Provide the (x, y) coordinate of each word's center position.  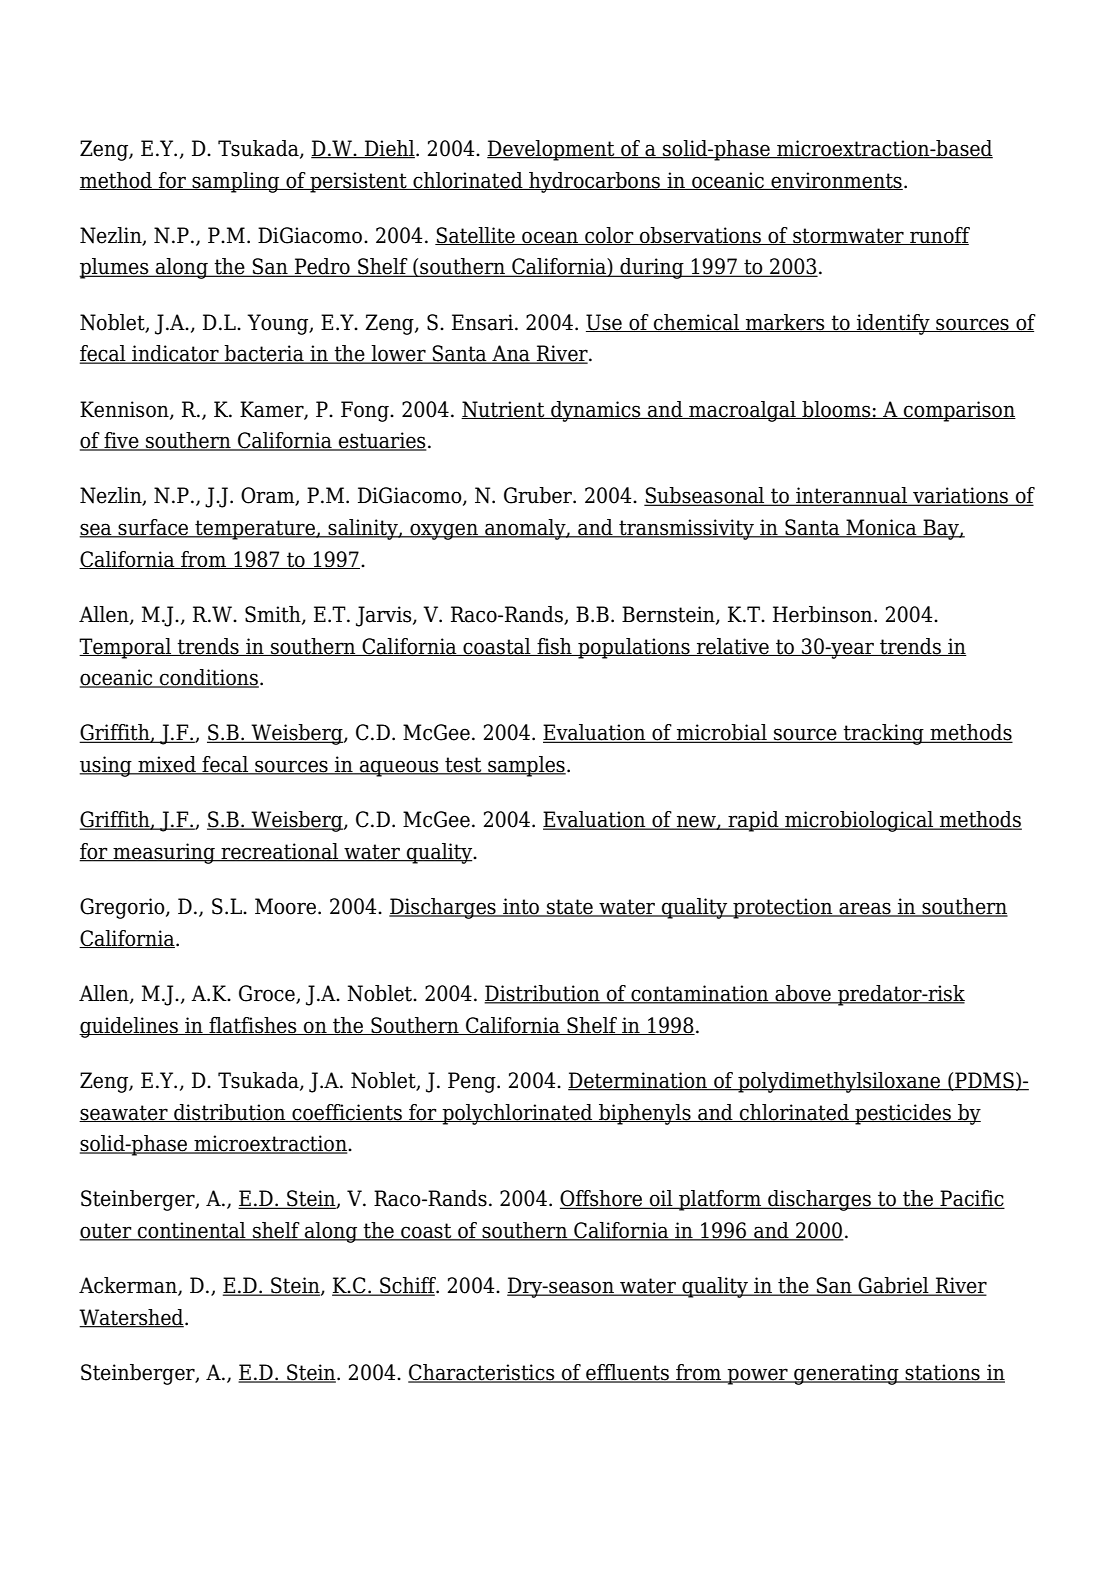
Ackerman (129, 1286)
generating (846, 1374)
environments (836, 181)
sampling (236, 182)
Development (552, 150)
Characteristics (482, 1373)
